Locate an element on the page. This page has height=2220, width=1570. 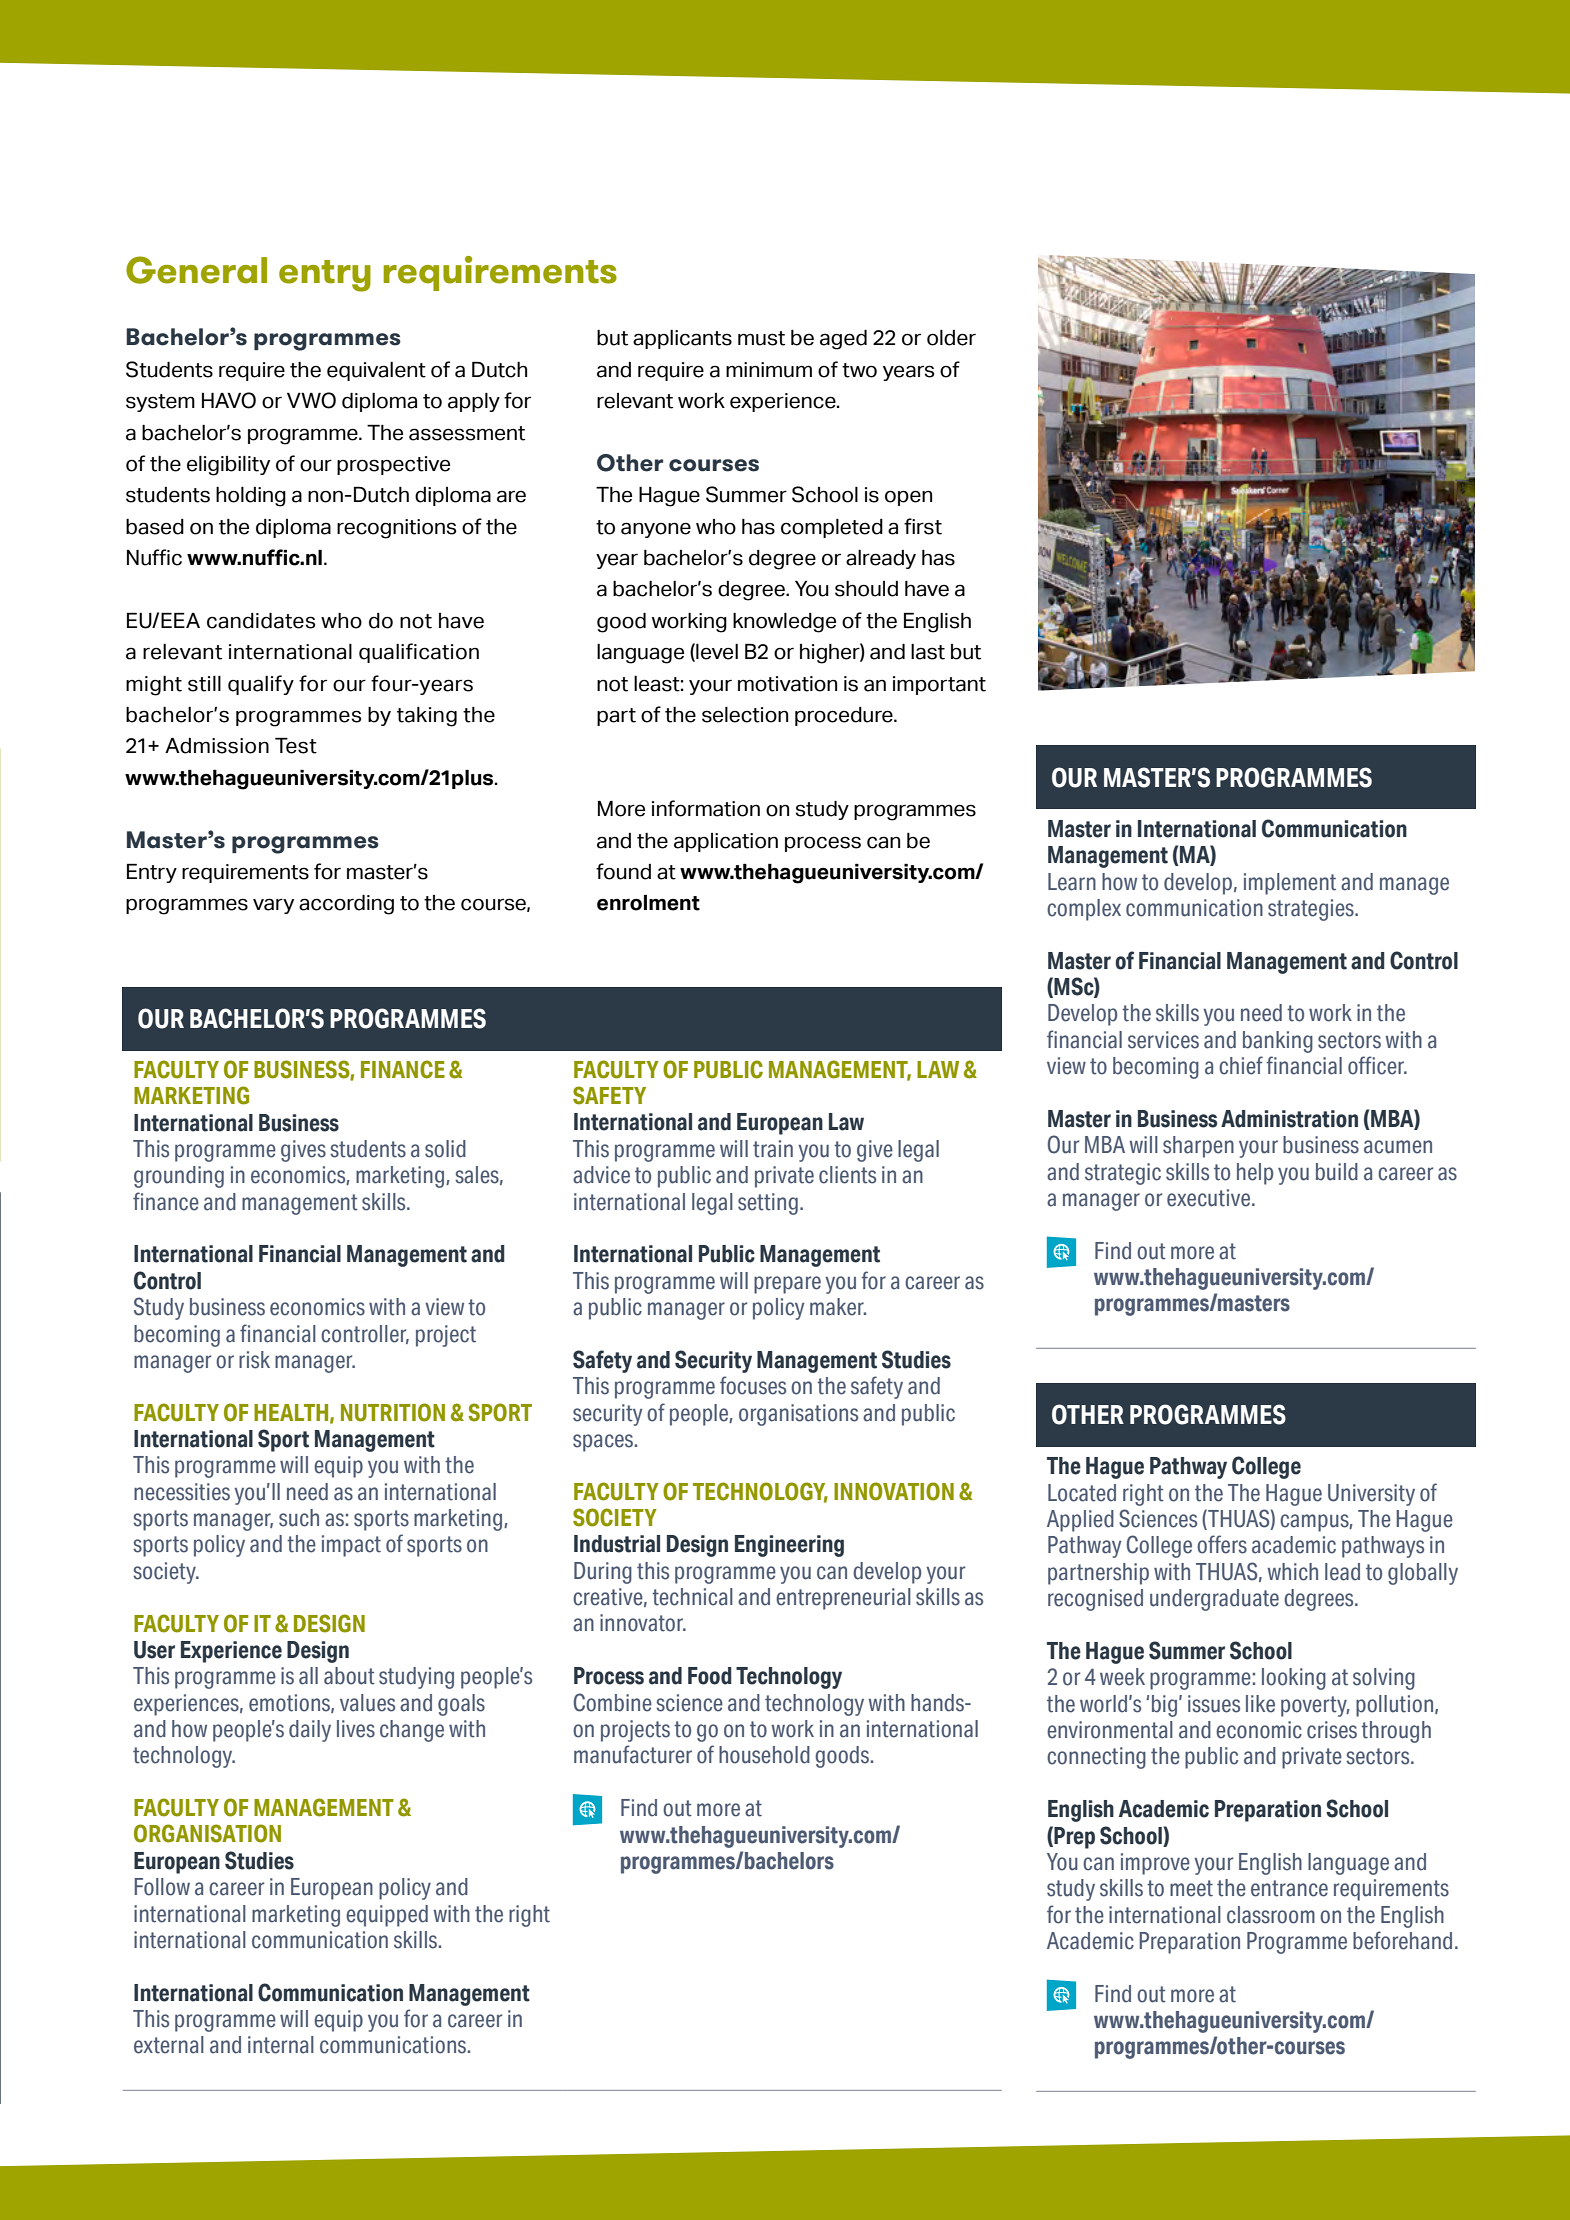
older is located at coordinates (951, 338).
